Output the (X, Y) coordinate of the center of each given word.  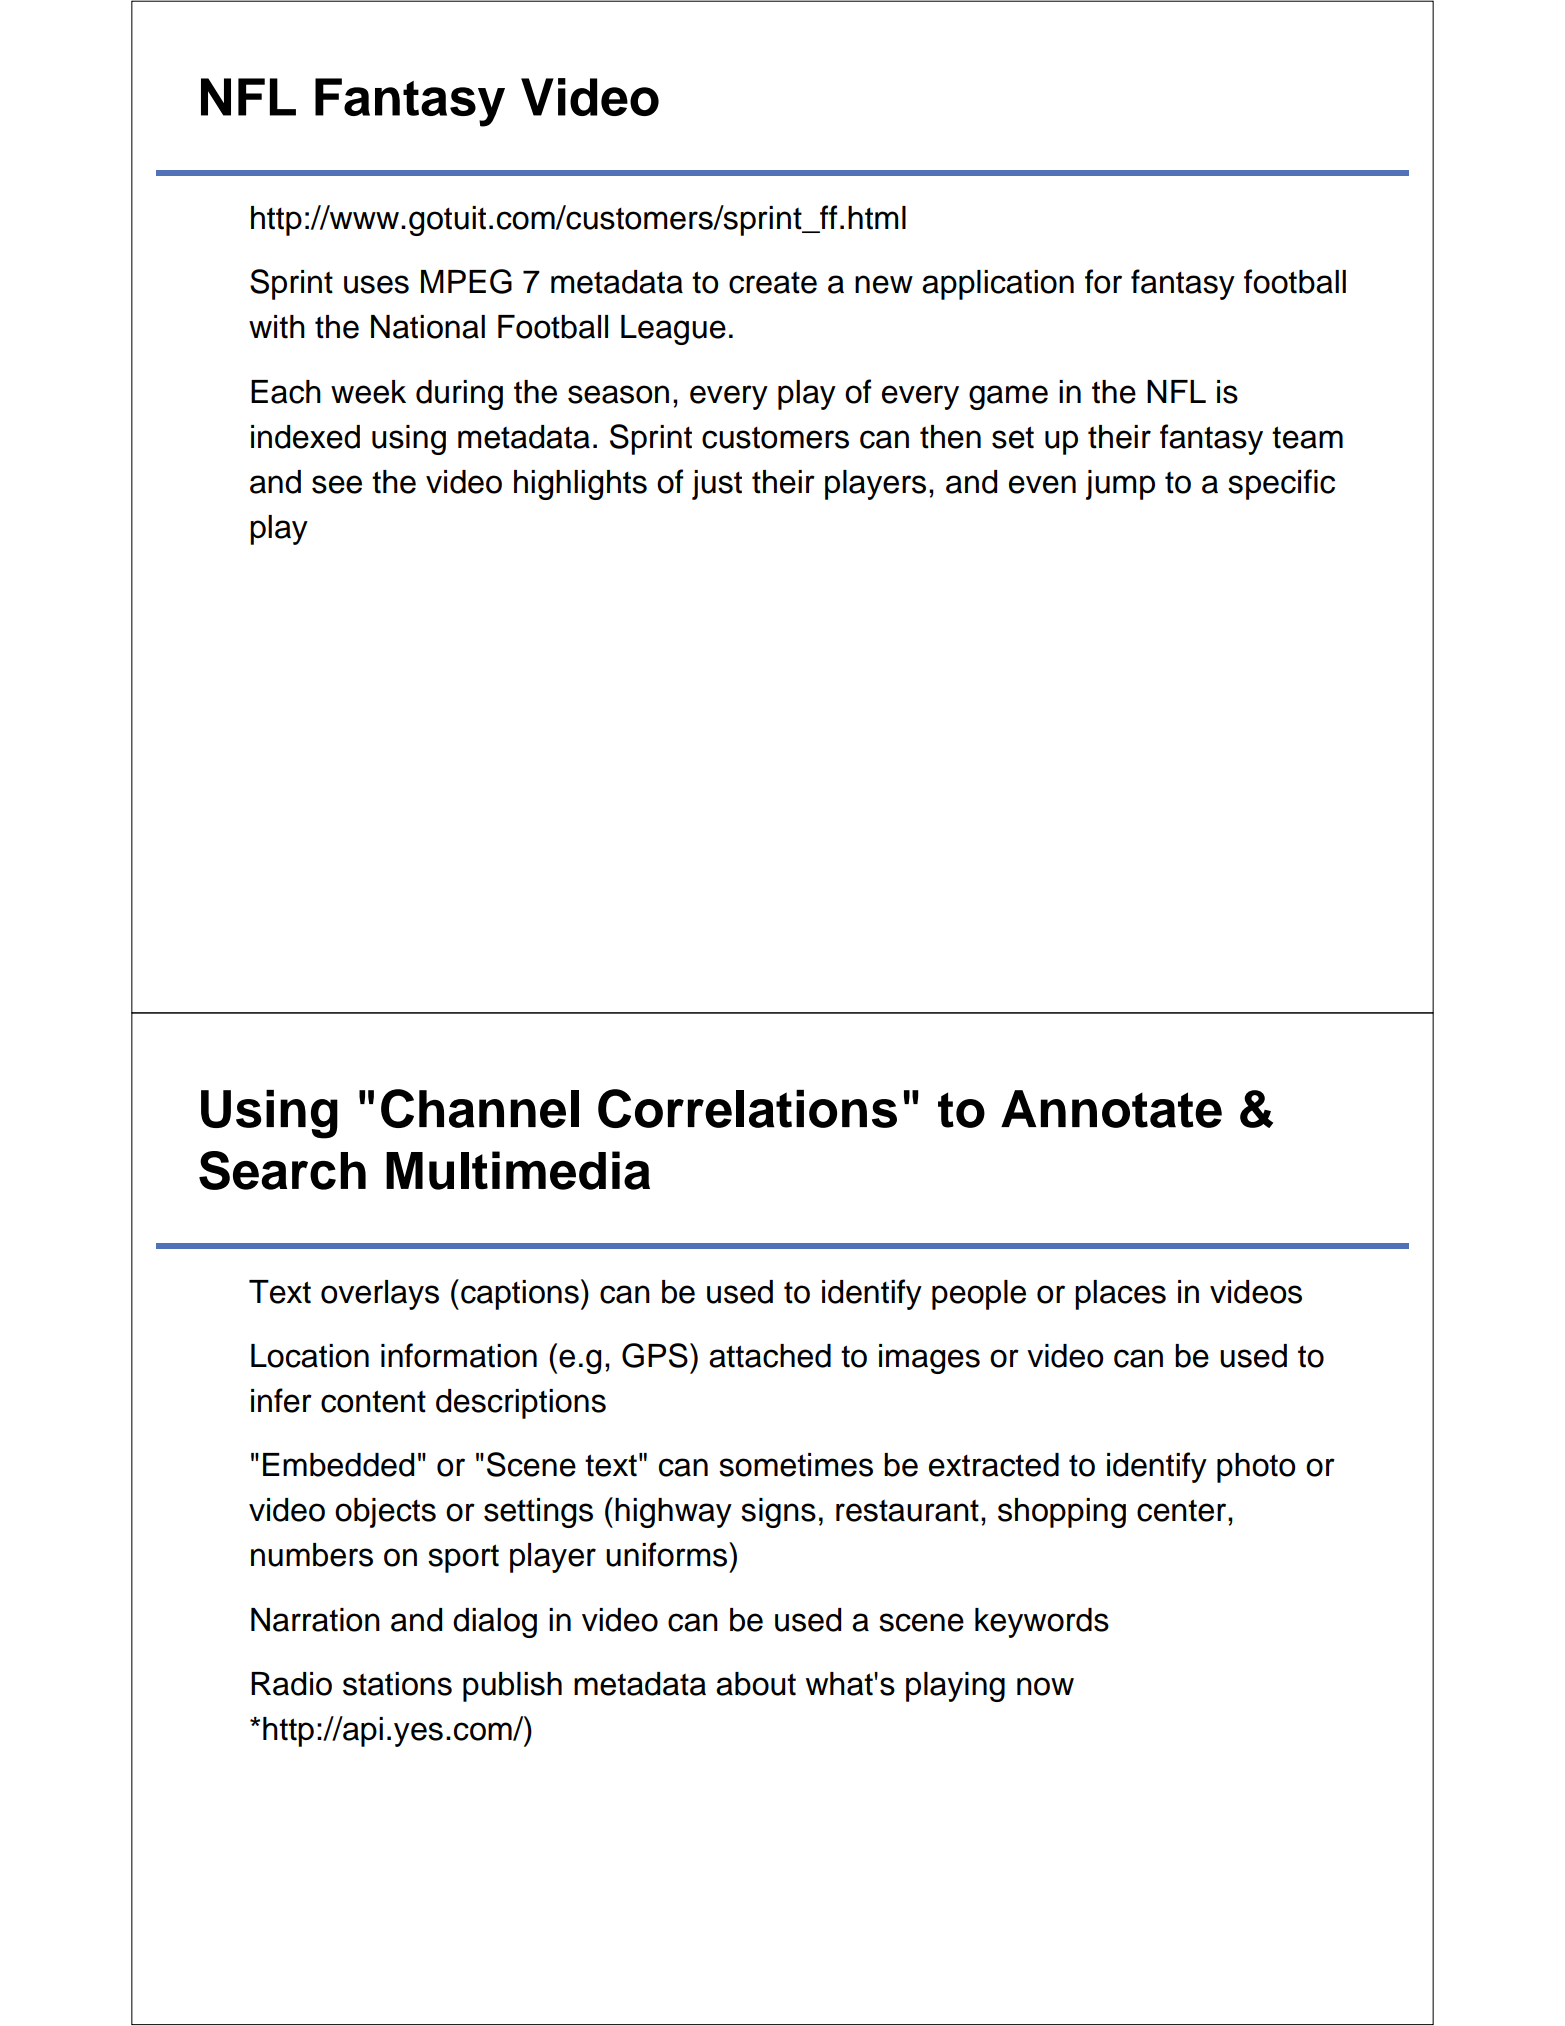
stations (397, 1684)
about (756, 1684)
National (428, 327)
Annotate (1111, 1109)
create (773, 283)
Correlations (747, 1108)
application (998, 285)
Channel (480, 1108)
